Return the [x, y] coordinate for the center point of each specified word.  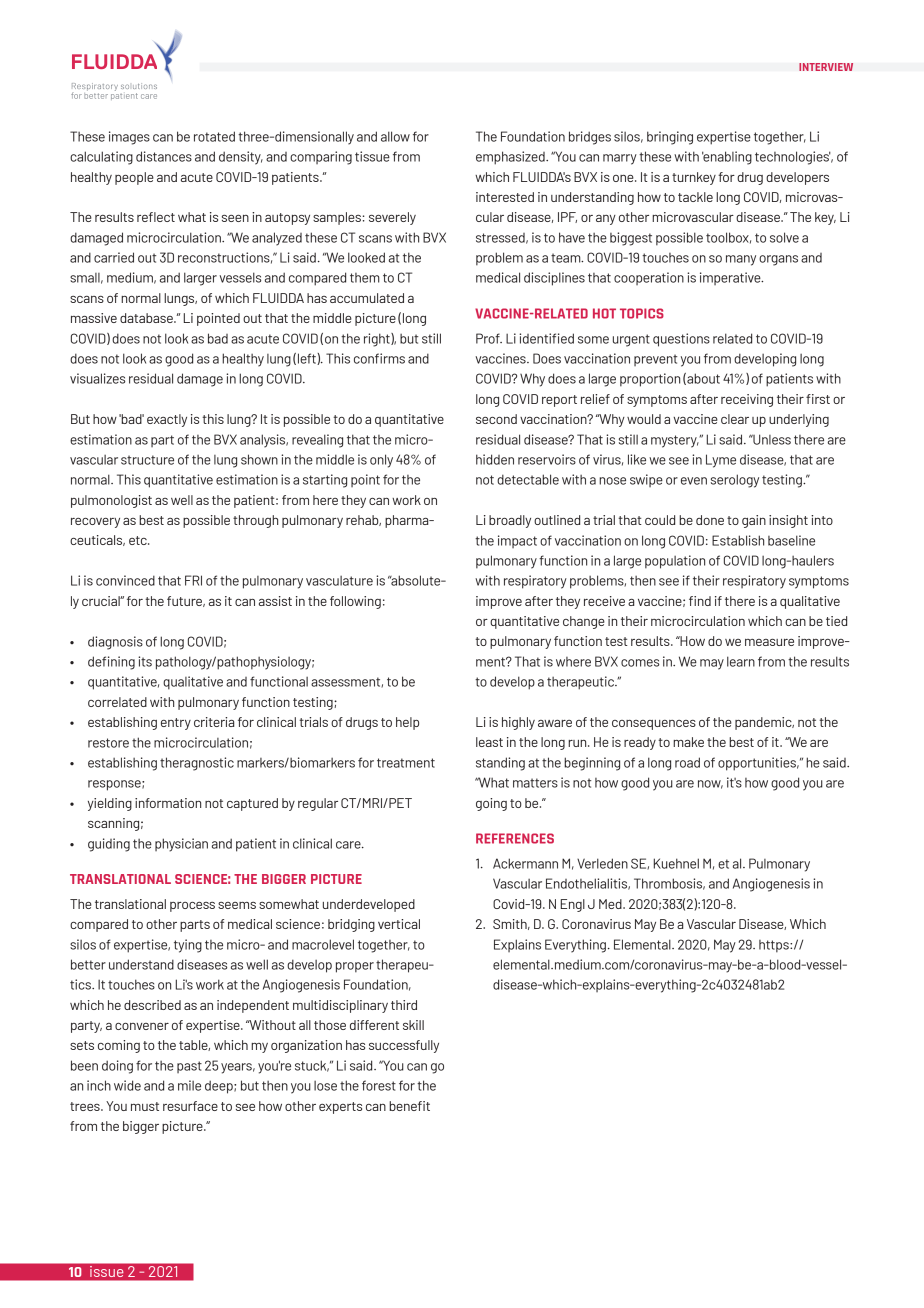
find [700, 601]
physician [181, 845]
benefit [409, 1106]
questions [681, 340]
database [147, 318]
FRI [193, 580]
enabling [727, 158]
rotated [214, 136]
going [491, 804]
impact [517, 541]
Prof [489, 338]
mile [189, 1085]
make [688, 742]
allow [395, 136]
